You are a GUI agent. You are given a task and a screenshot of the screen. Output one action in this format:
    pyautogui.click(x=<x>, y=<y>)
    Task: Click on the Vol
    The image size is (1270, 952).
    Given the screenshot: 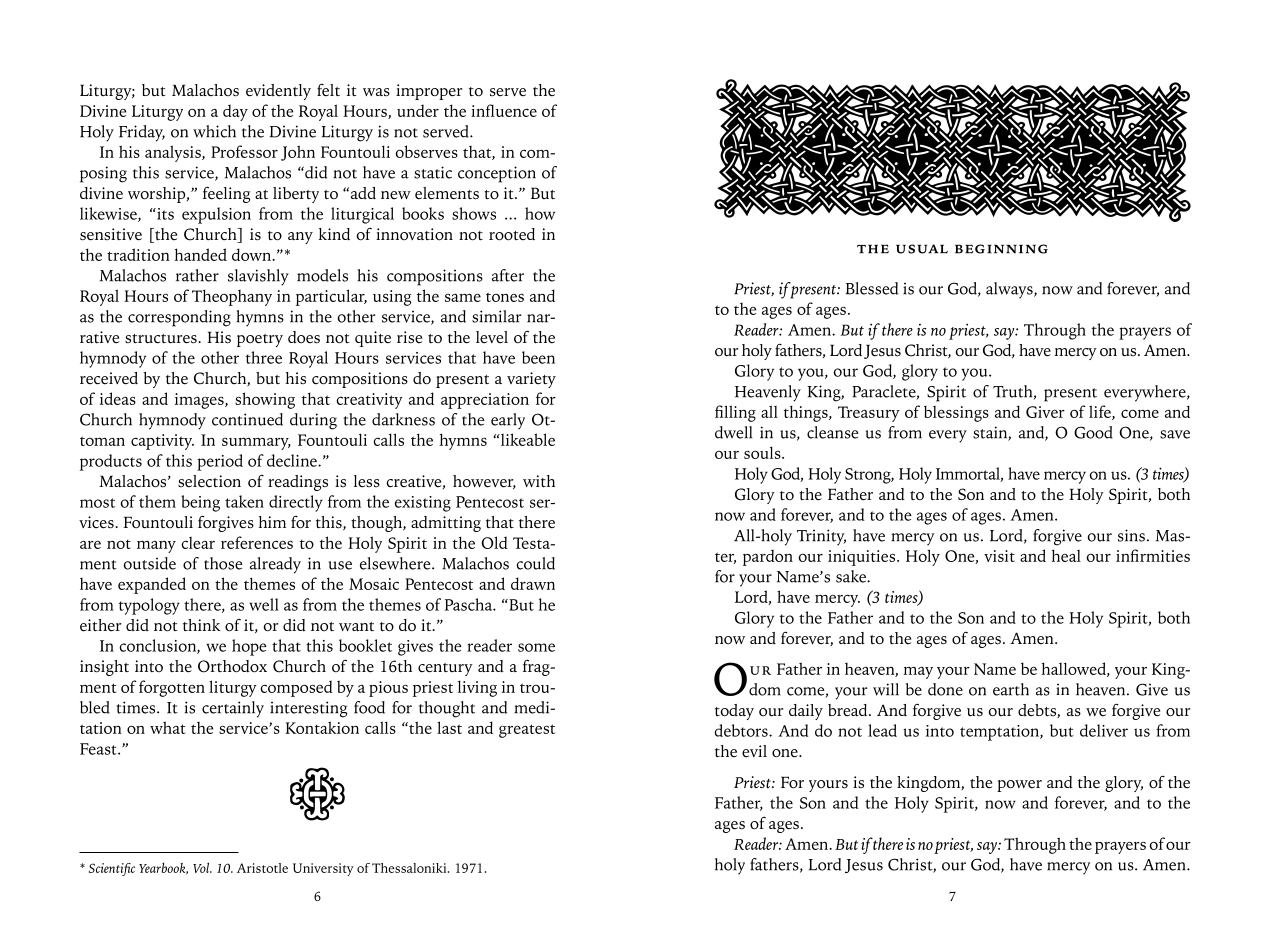 What is the action you would take?
    pyautogui.click(x=202, y=868)
